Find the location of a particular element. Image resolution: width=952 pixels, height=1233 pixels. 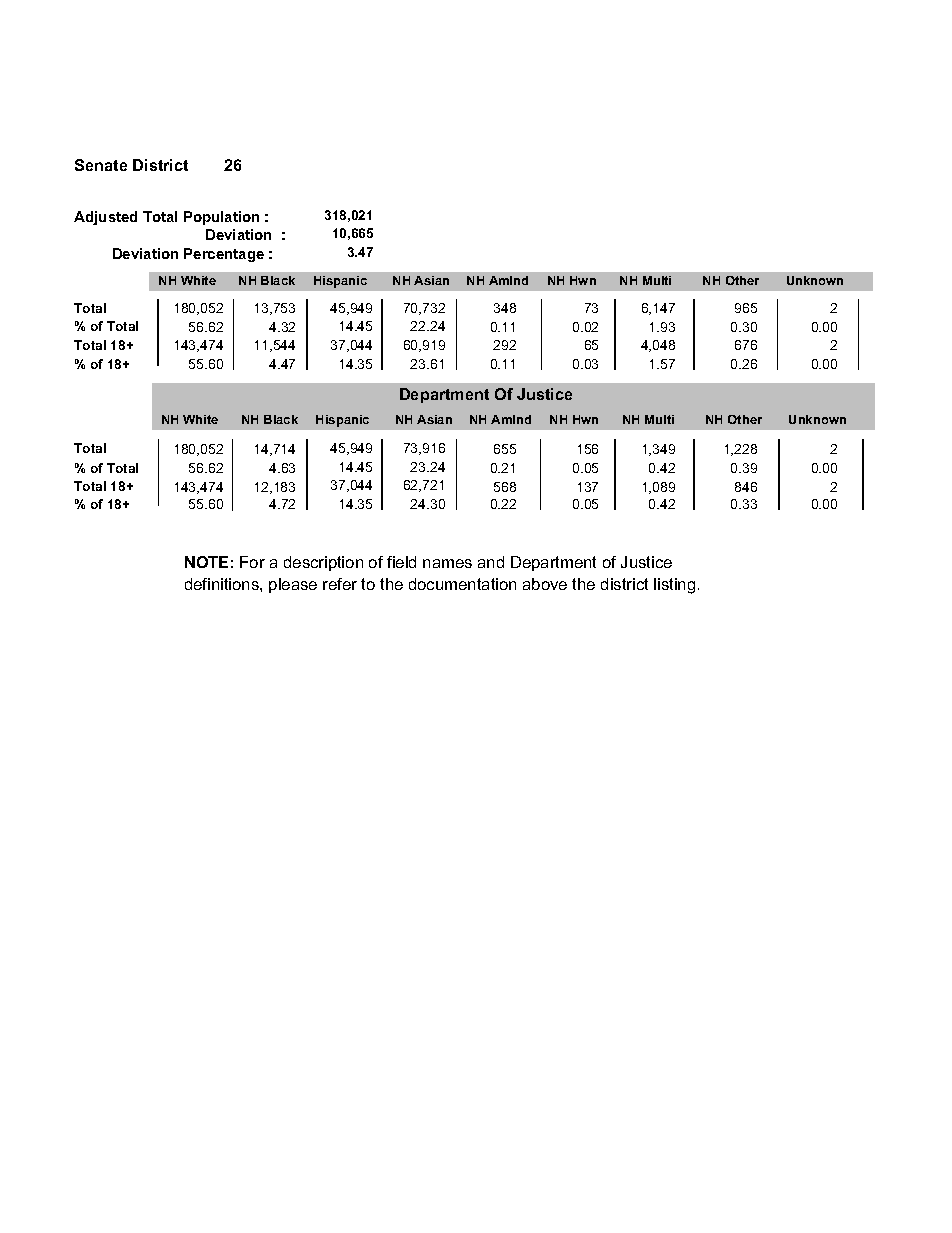

Percentage is located at coordinates (224, 255).
